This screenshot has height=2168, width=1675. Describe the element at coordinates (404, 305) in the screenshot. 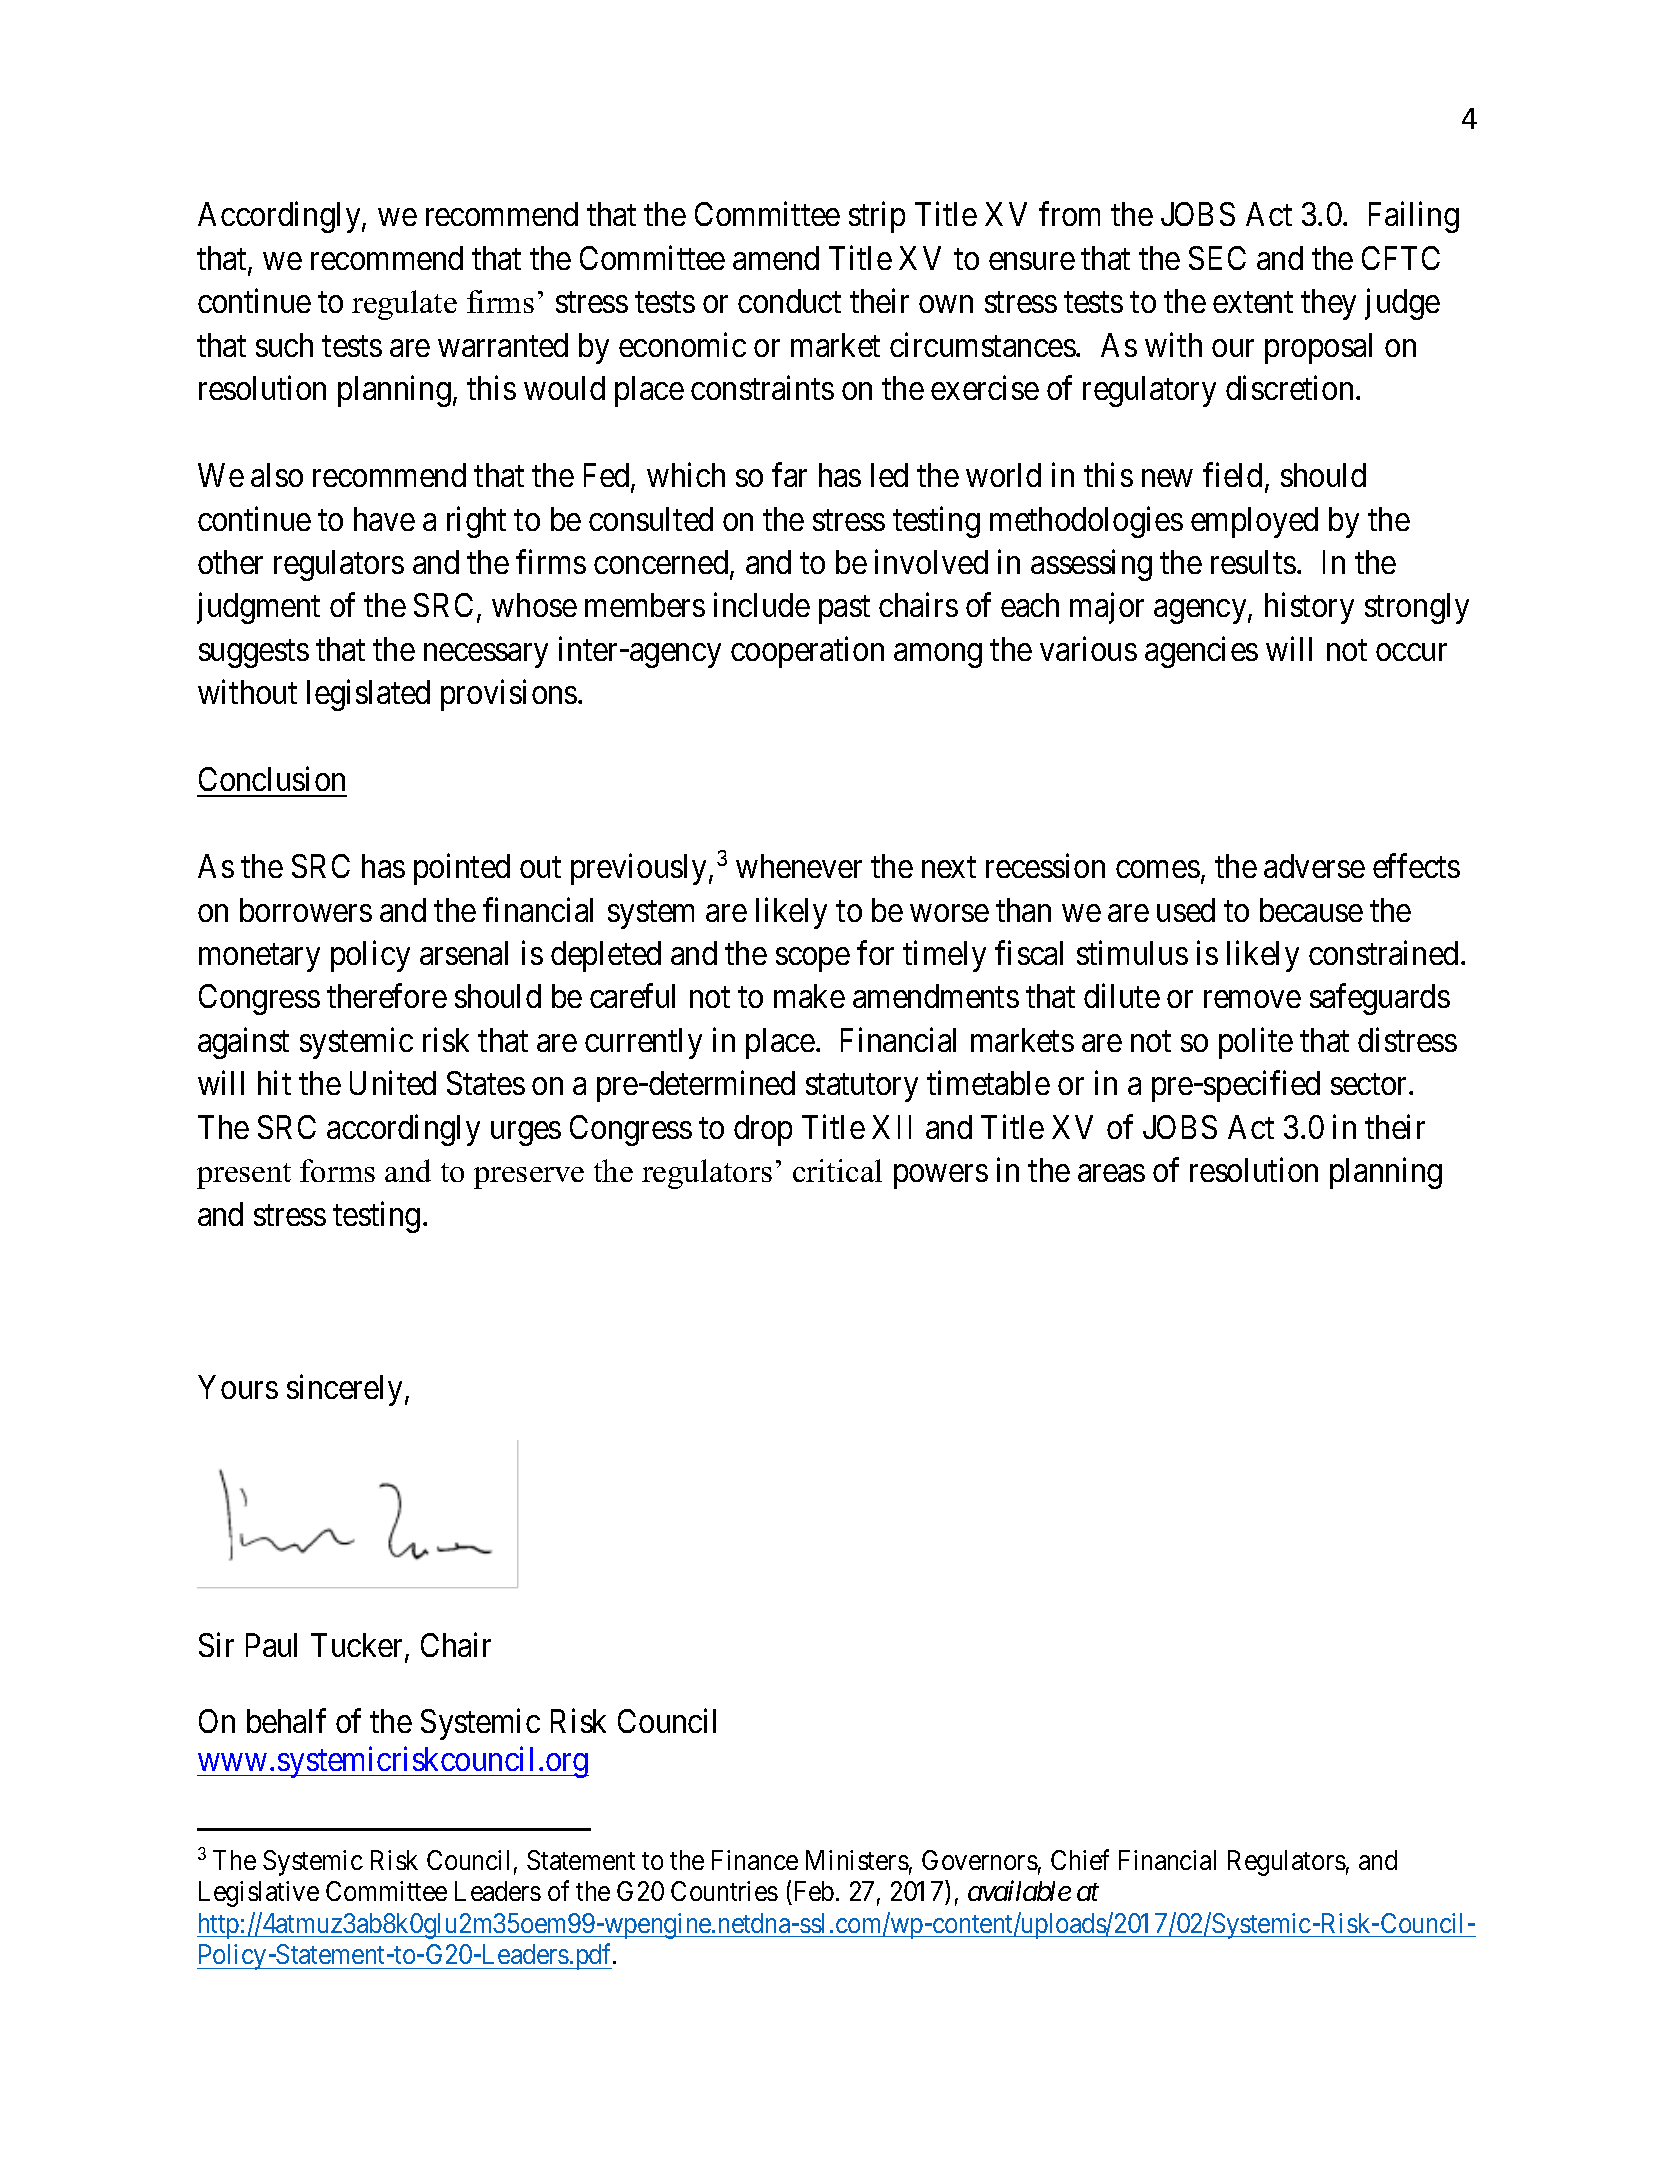

I see `regulate` at that location.
